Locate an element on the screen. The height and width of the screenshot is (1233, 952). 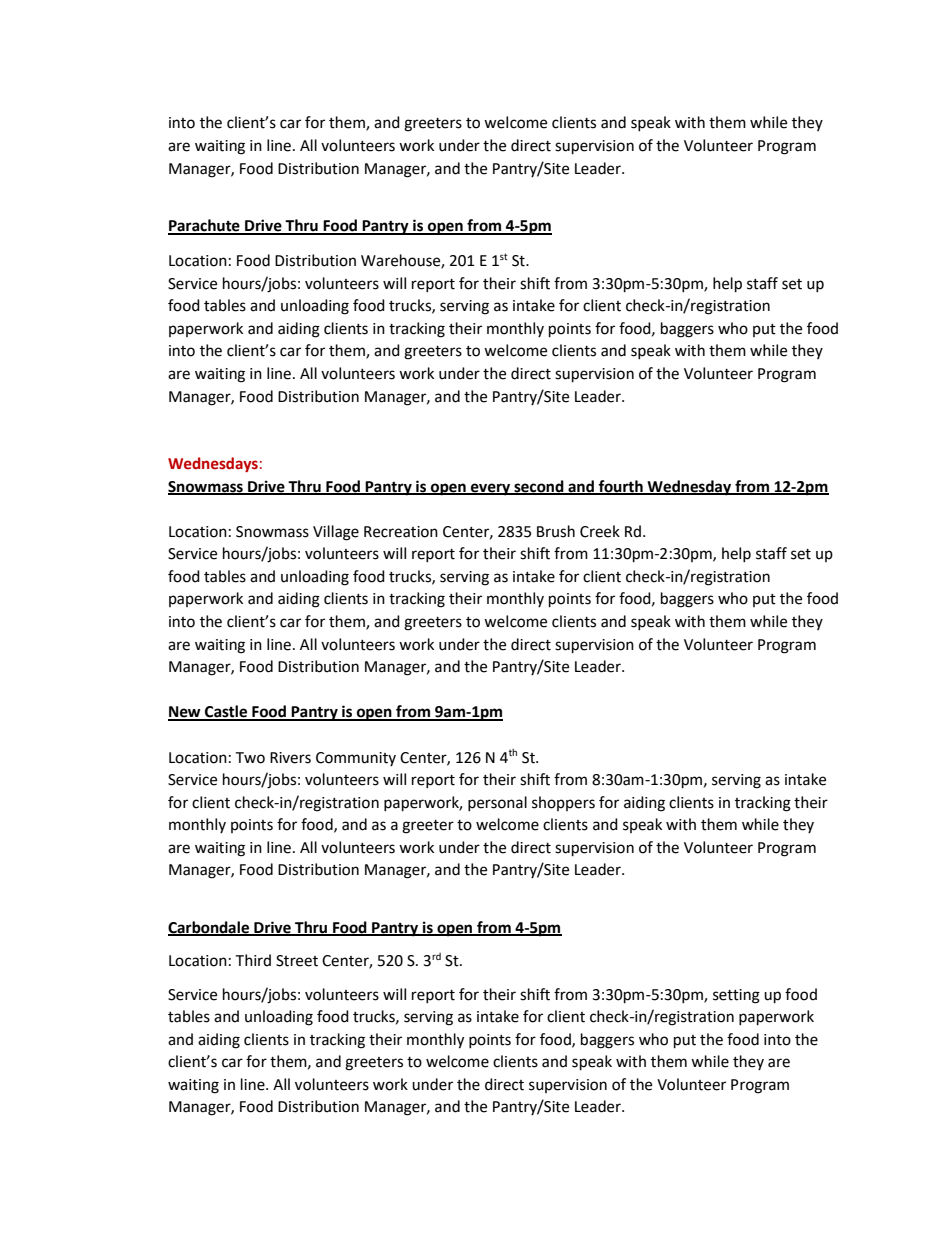
setting is located at coordinates (736, 996).
